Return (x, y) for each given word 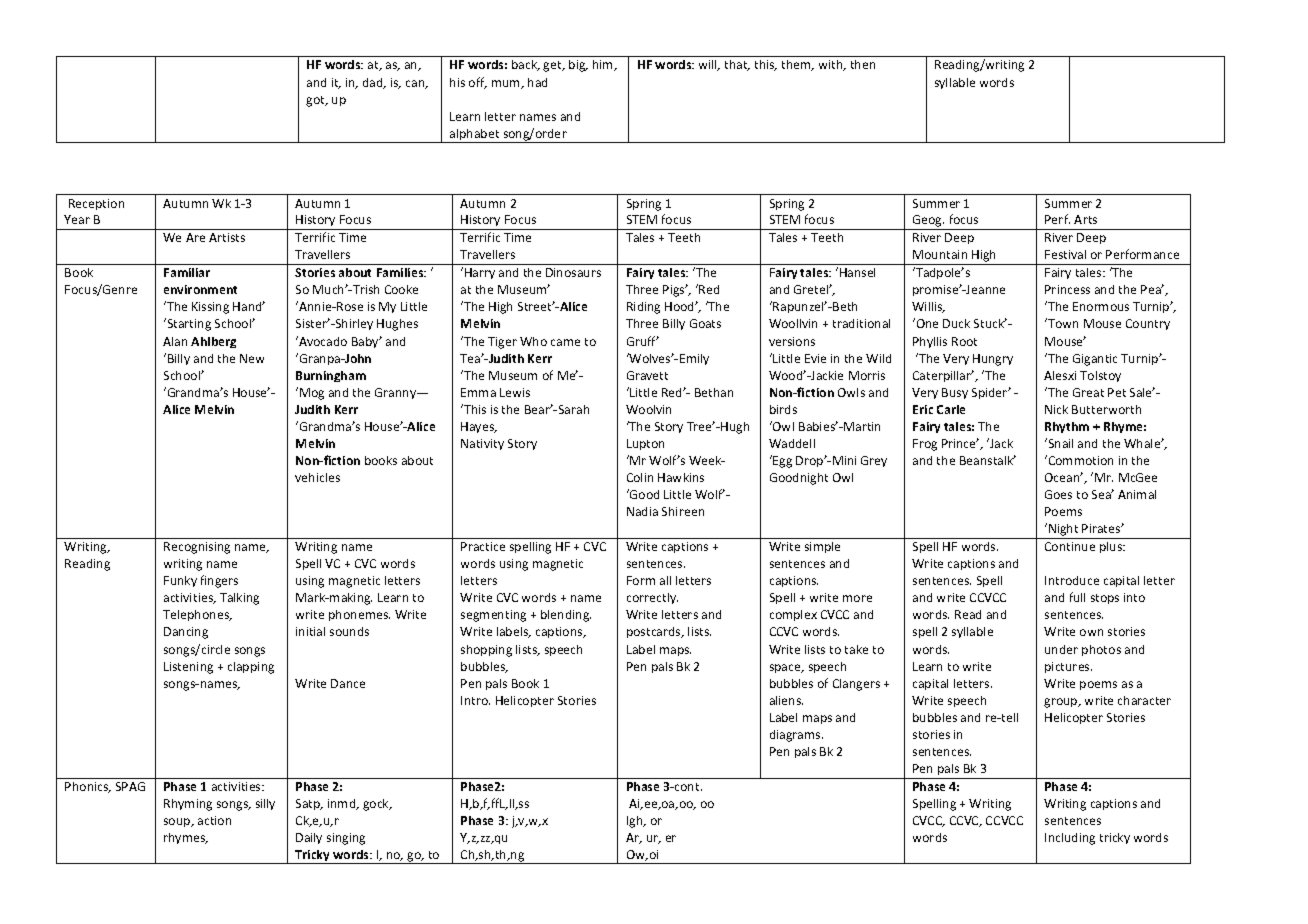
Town (1062, 323)
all (665, 580)
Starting (188, 324)
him (604, 65)
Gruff (643, 341)
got (316, 101)
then (863, 64)
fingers (219, 581)
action (214, 820)
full (1077, 597)
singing (346, 839)
